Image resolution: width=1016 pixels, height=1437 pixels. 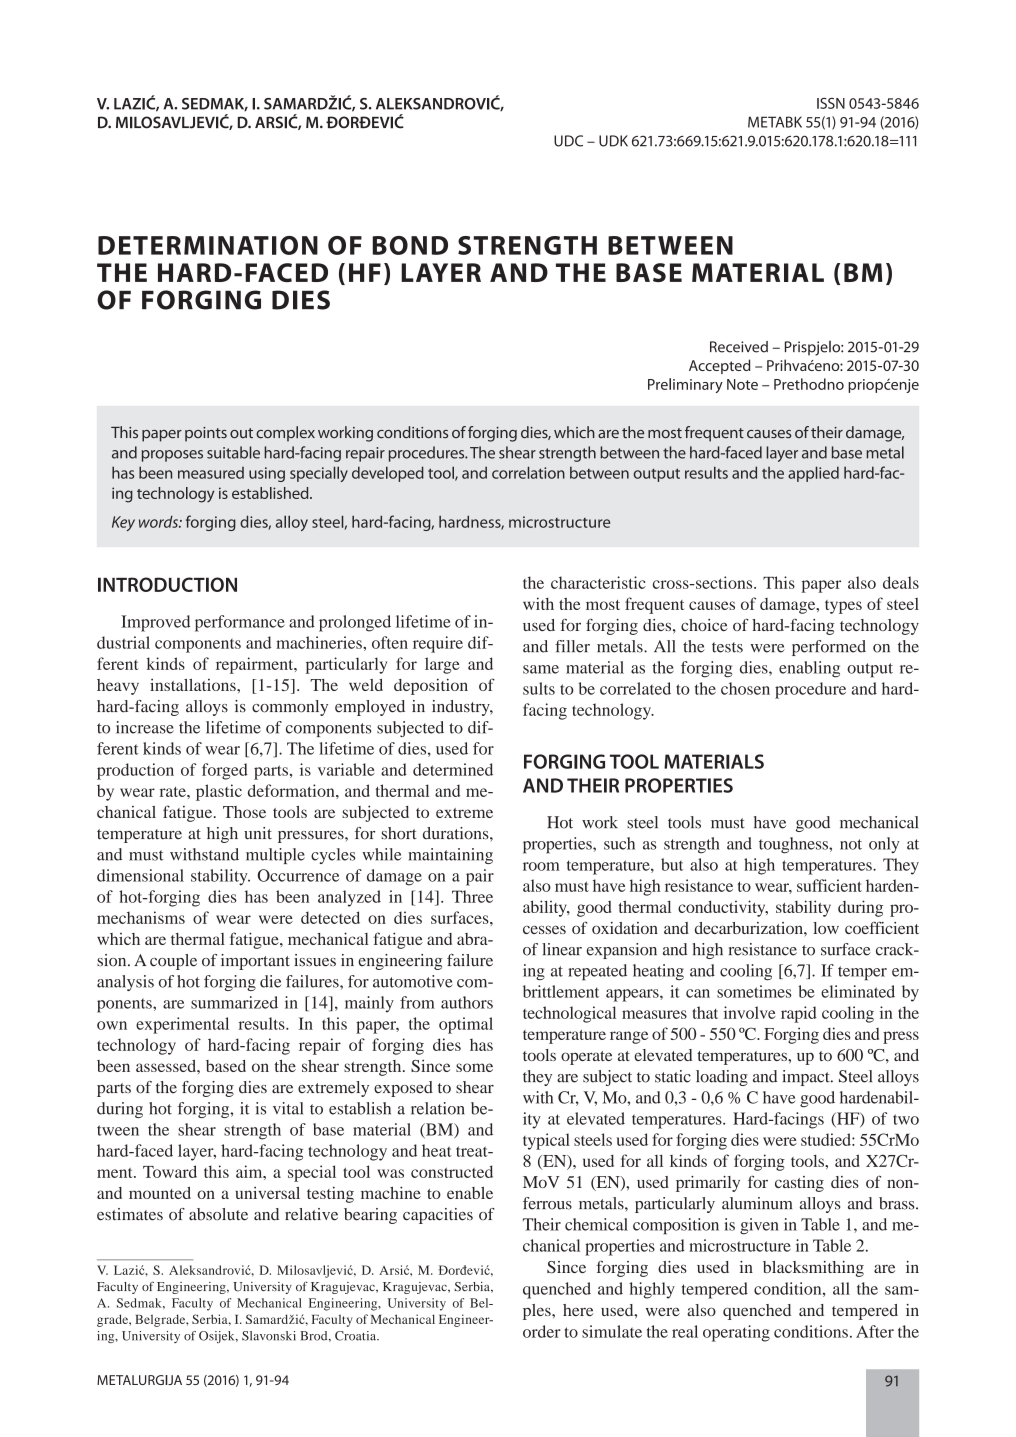 I want to click on absolute, so click(x=218, y=1214).
